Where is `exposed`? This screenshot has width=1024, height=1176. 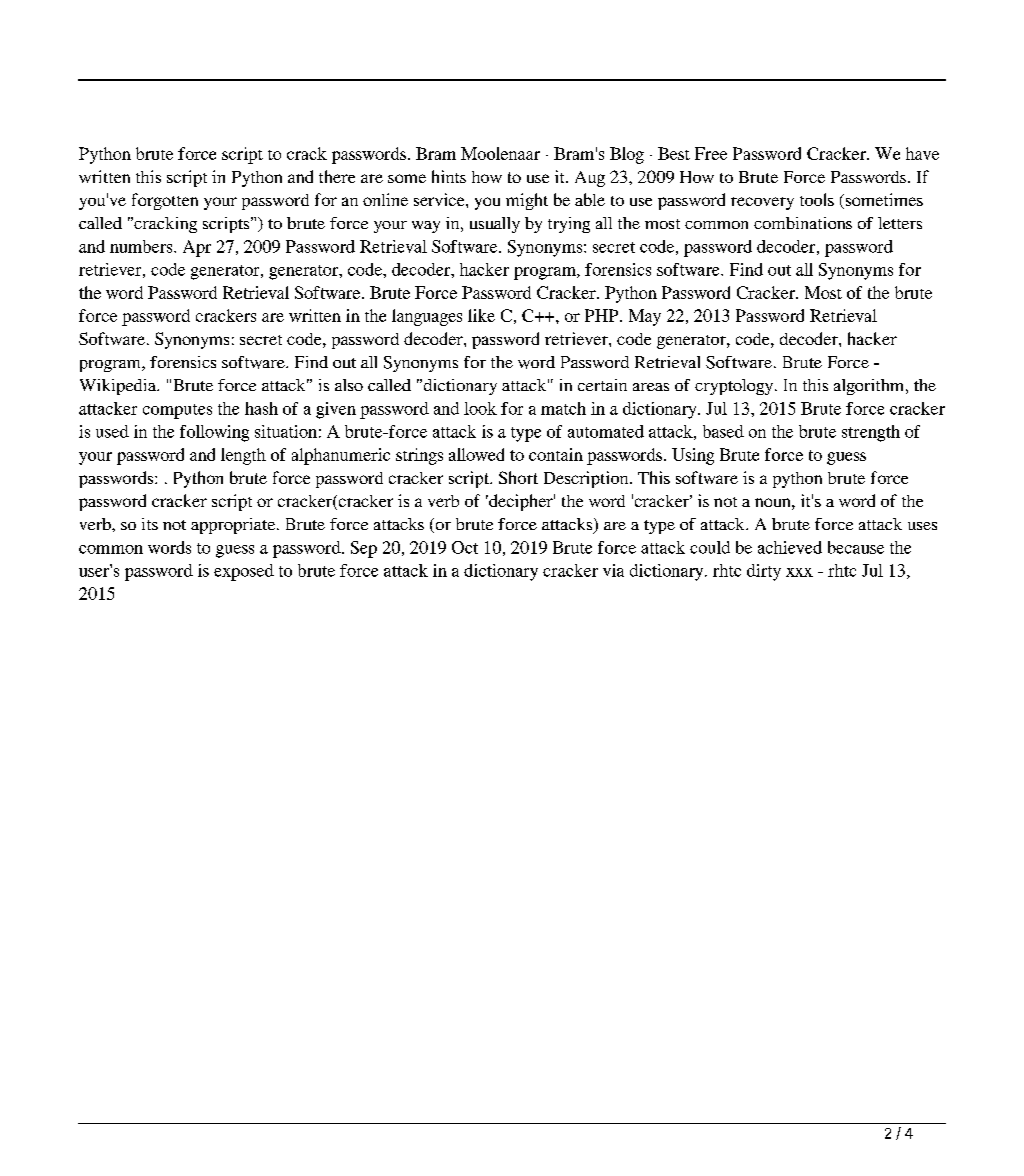 exposed is located at coordinates (244, 572).
